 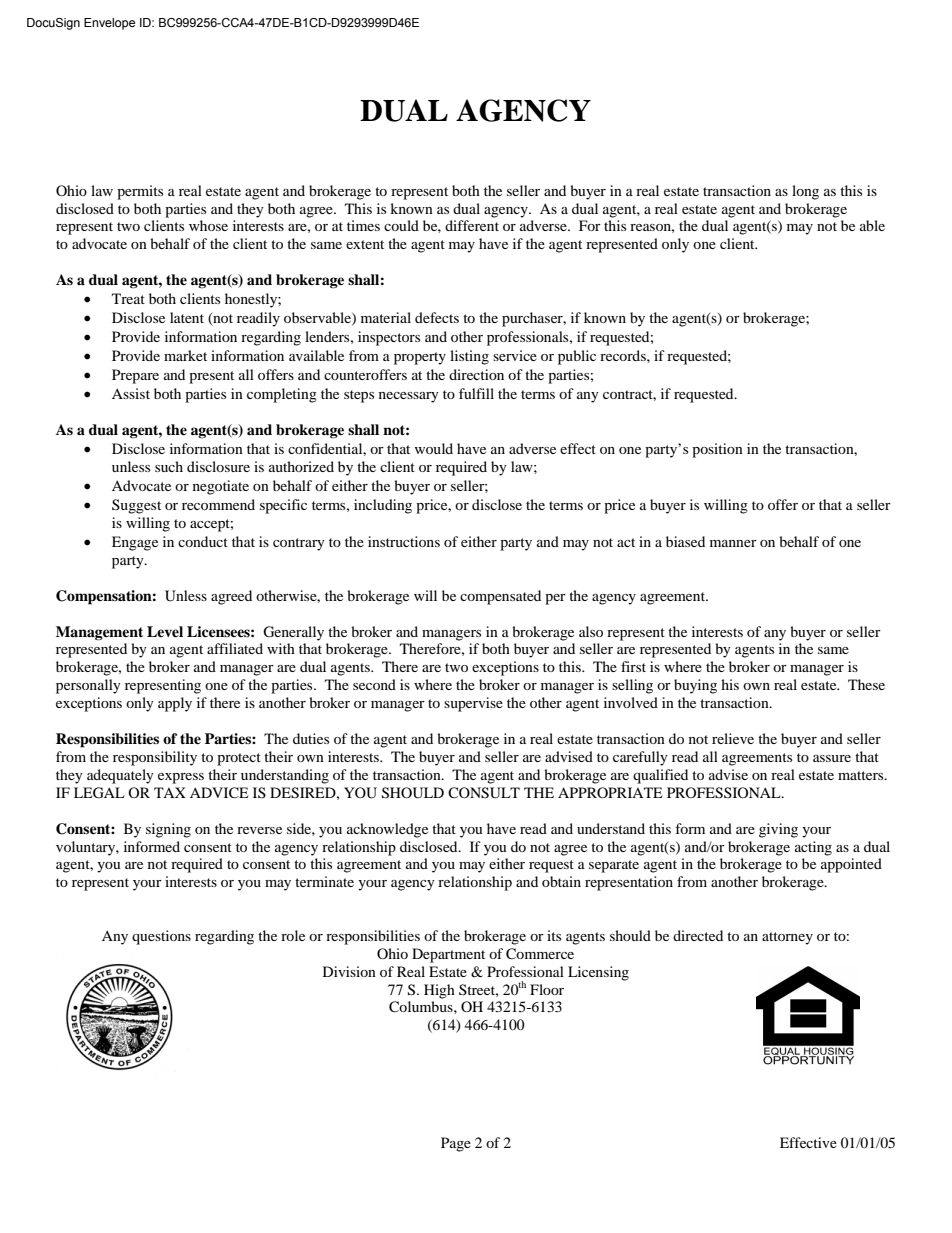 What do you see at coordinates (169, 466) in the page?
I see `such` at bounding box center [169, 466].
